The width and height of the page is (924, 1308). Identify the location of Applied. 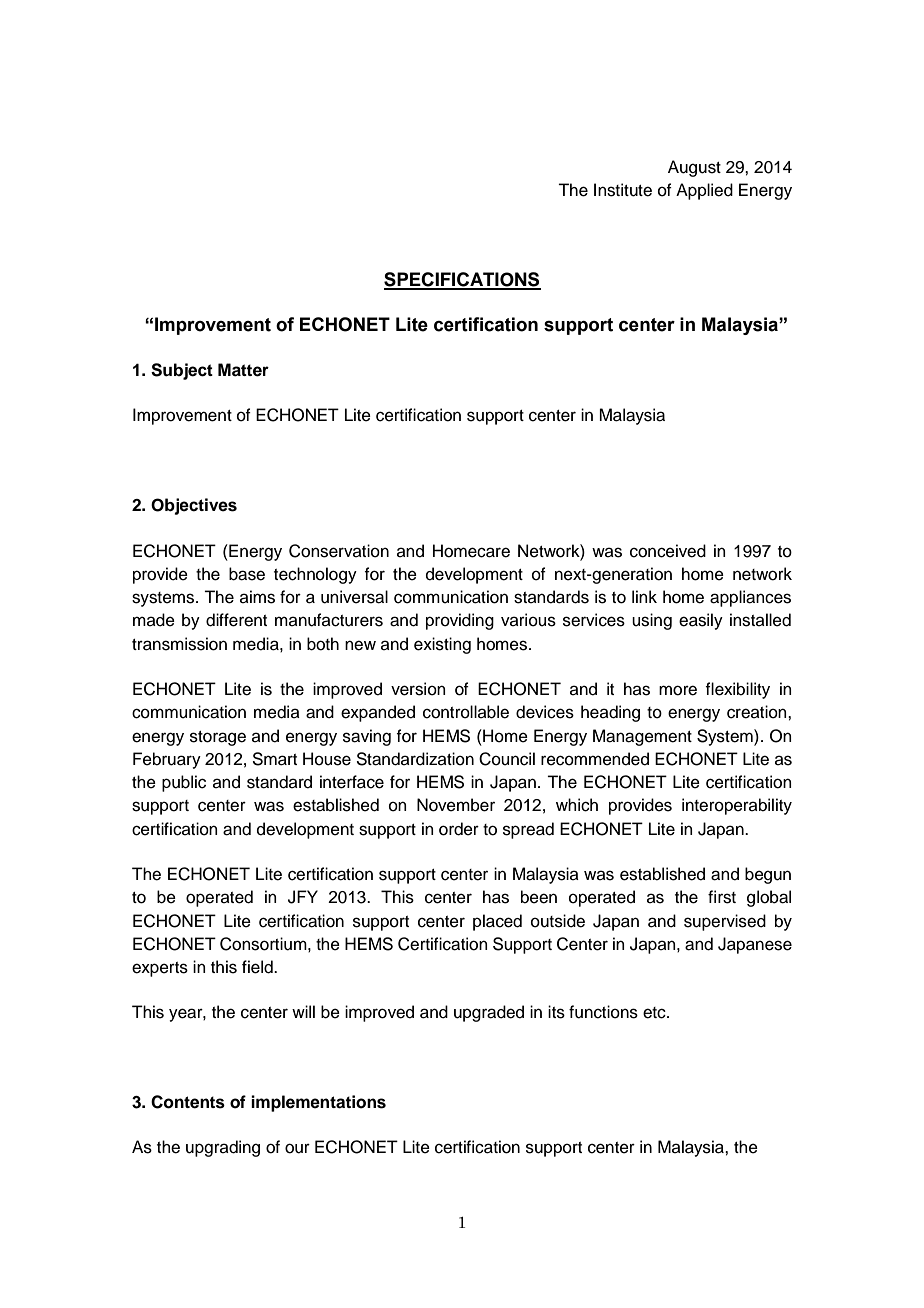
(704, 191).
